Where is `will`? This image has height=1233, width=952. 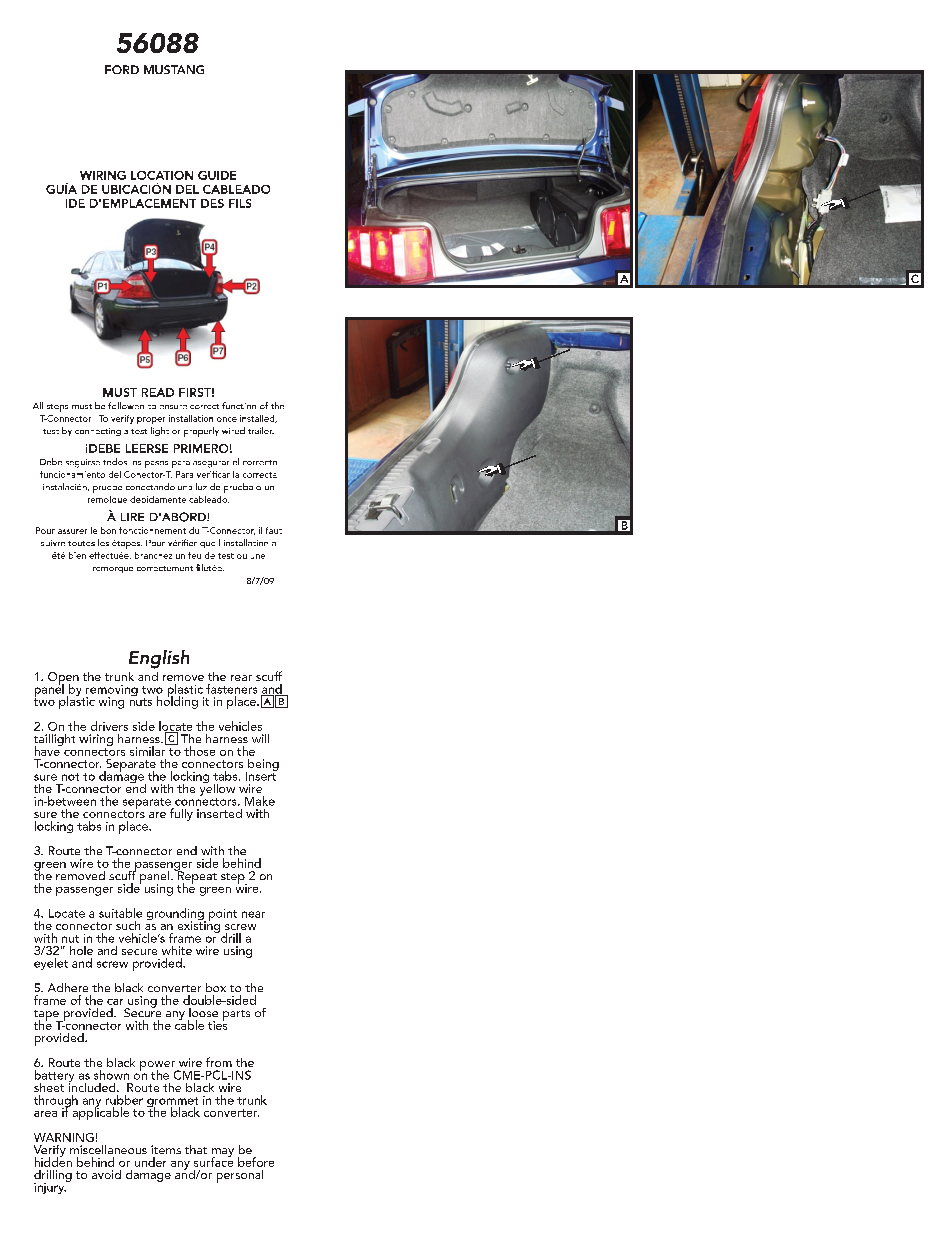
will is located at coordinates (260, 738).
